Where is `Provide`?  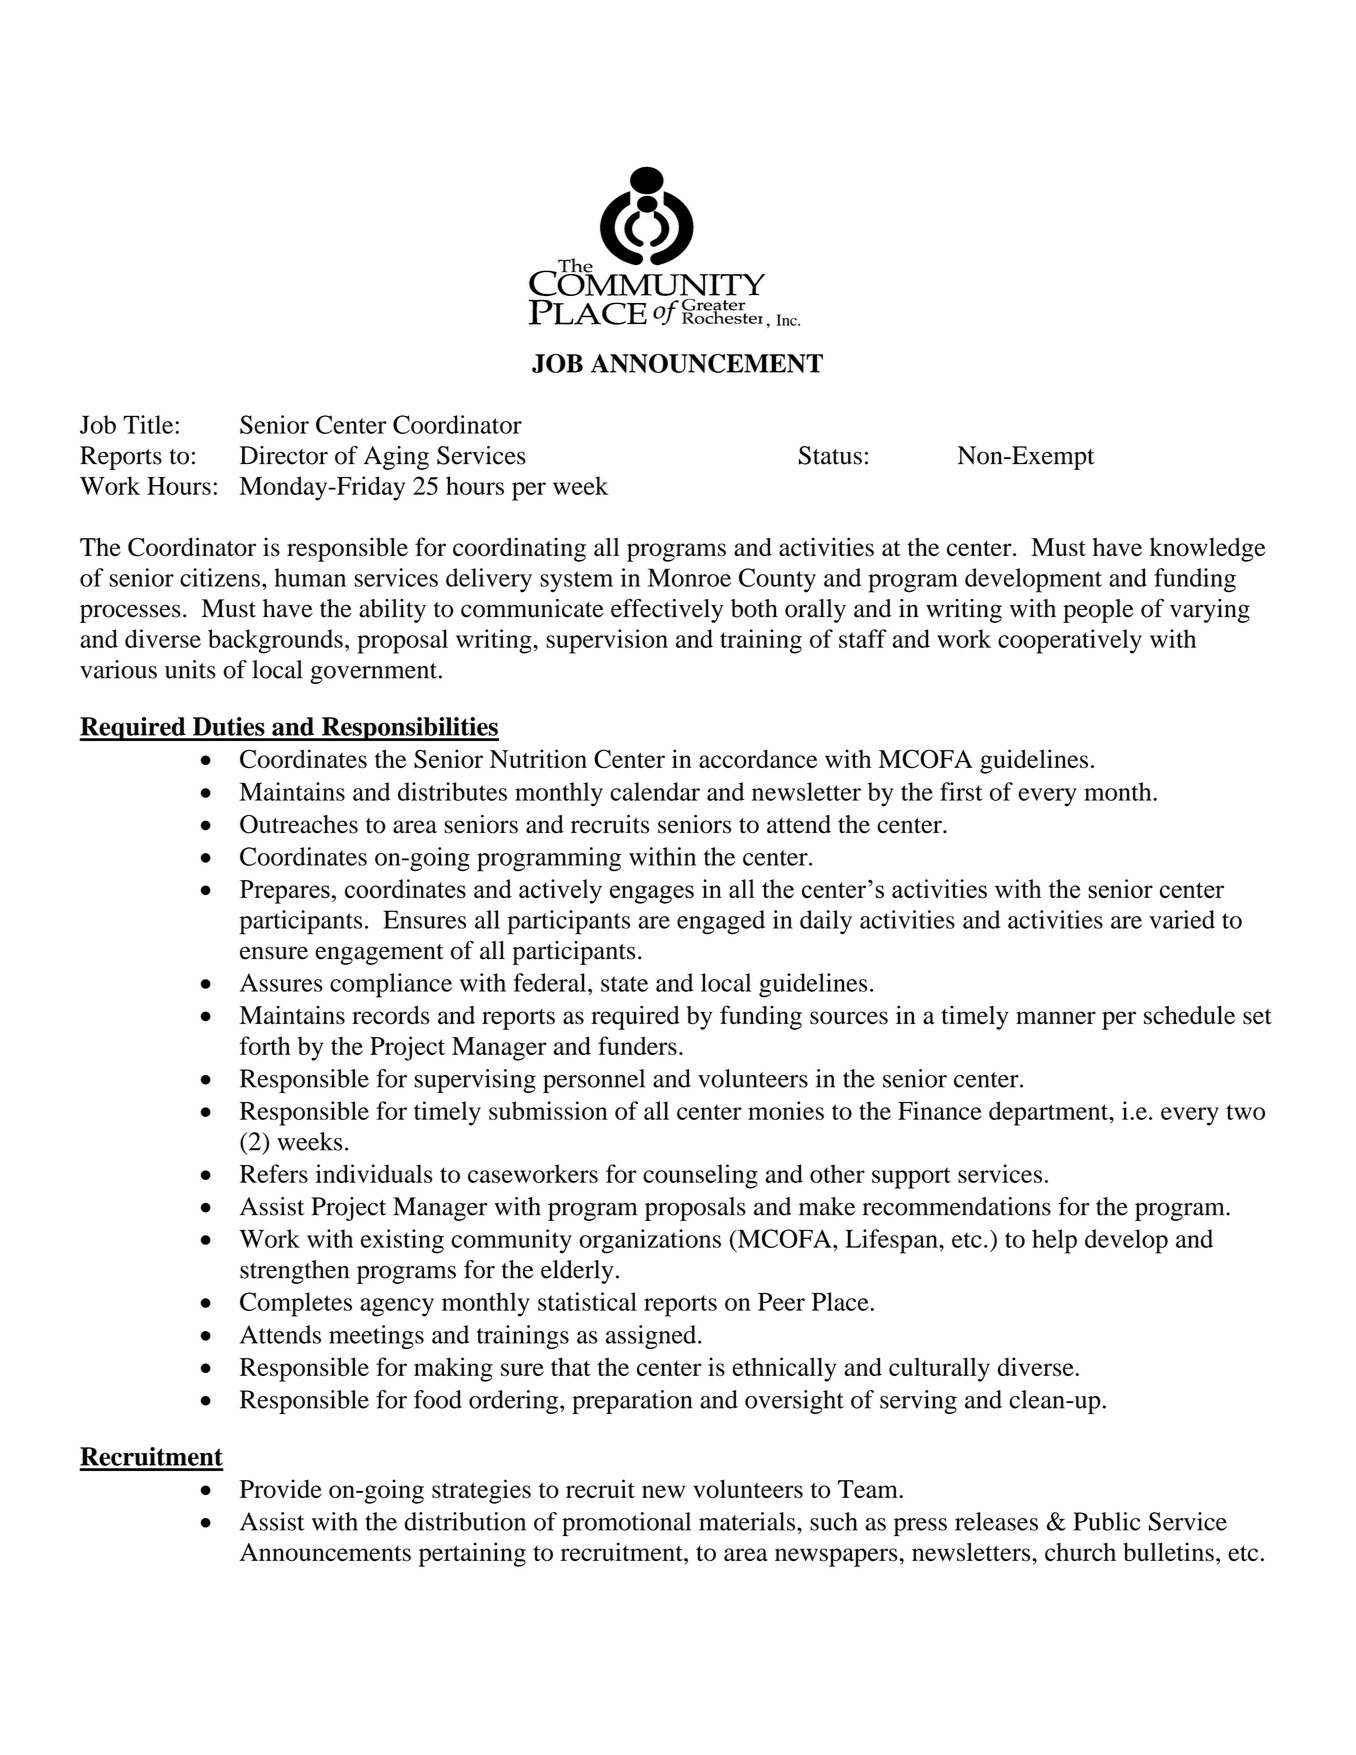 Provide is located at coordinates (281, 1488).
